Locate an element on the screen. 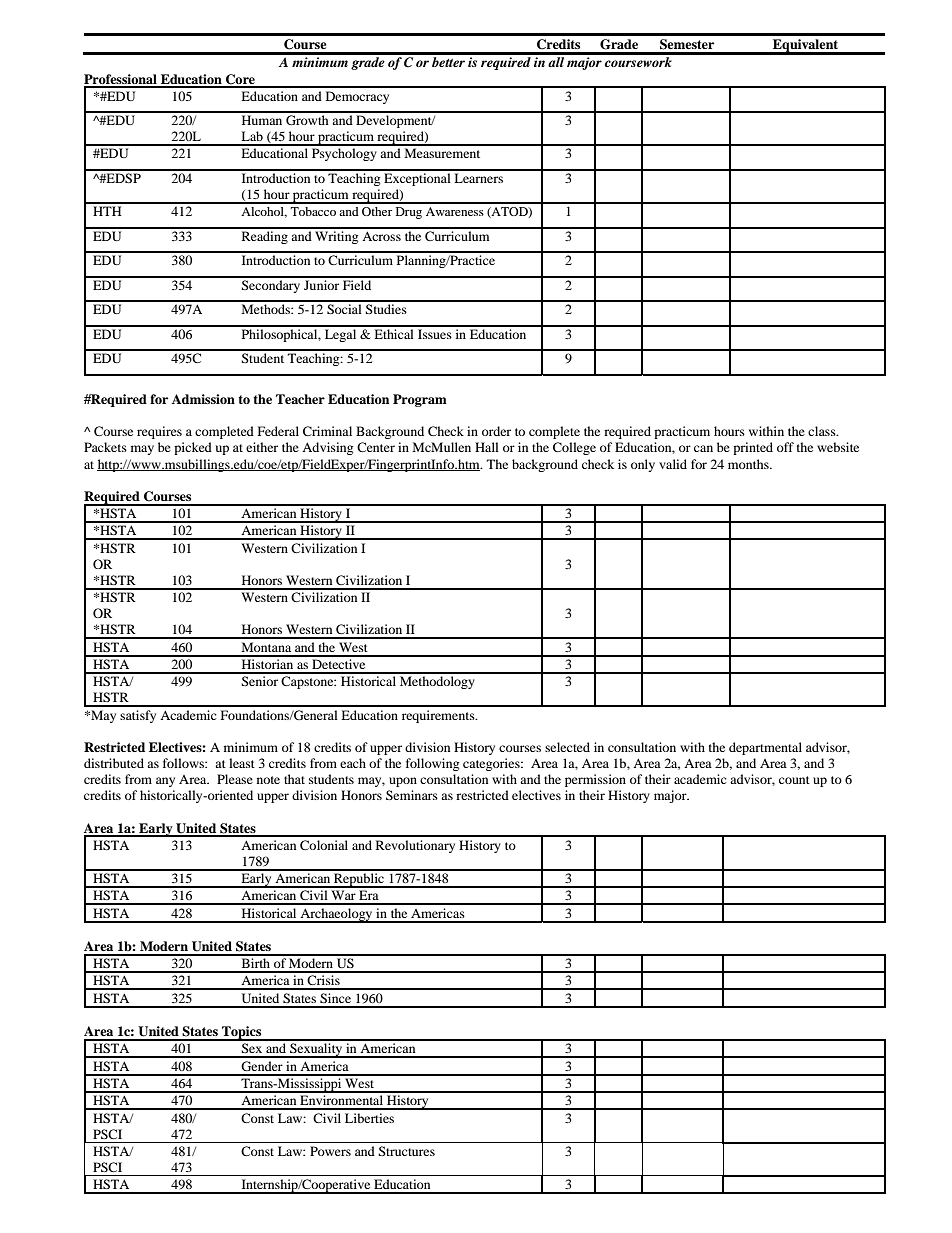  Measurement is located at coordinates (442, 153).
